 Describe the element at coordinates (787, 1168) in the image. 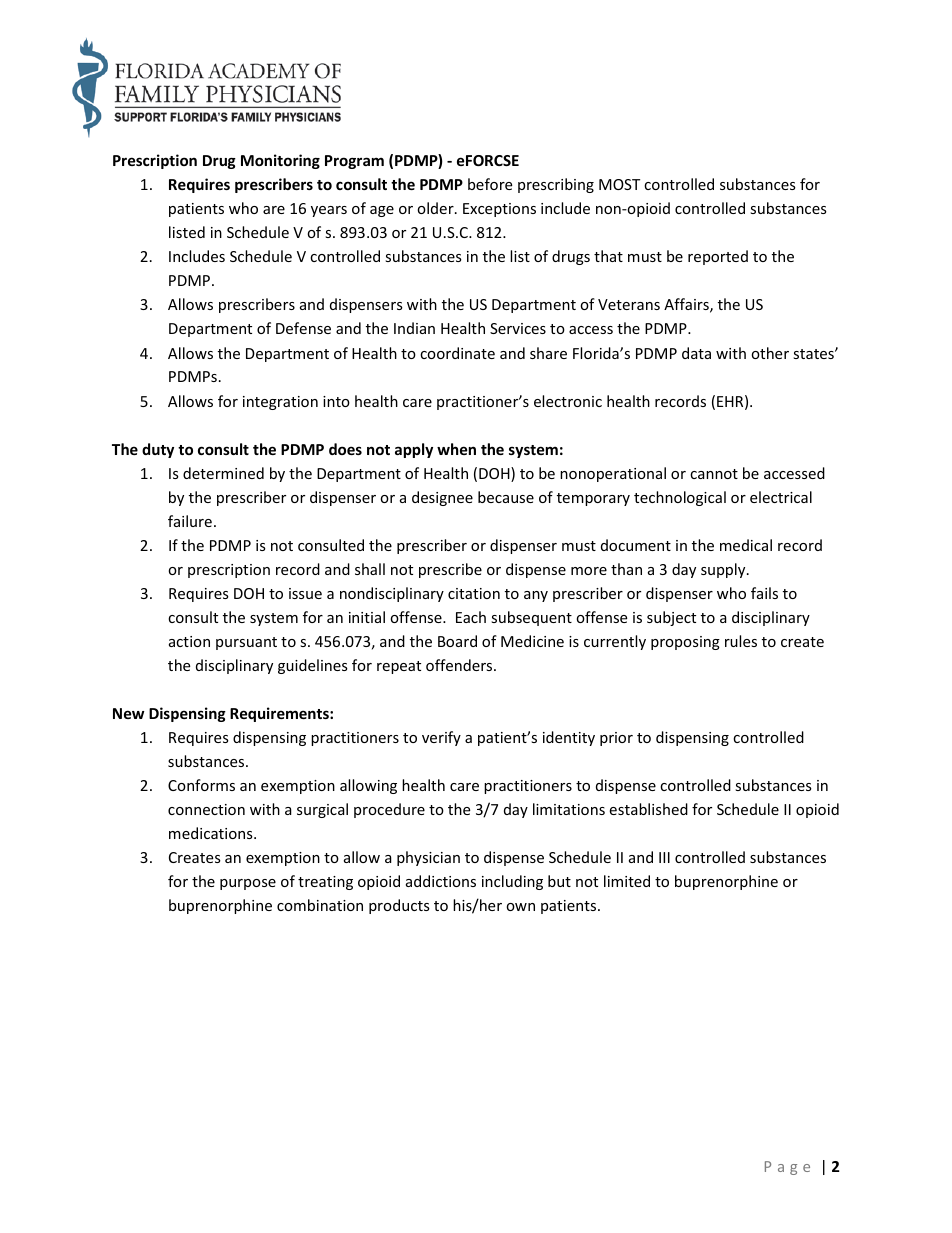

I see `Page` at that location.
